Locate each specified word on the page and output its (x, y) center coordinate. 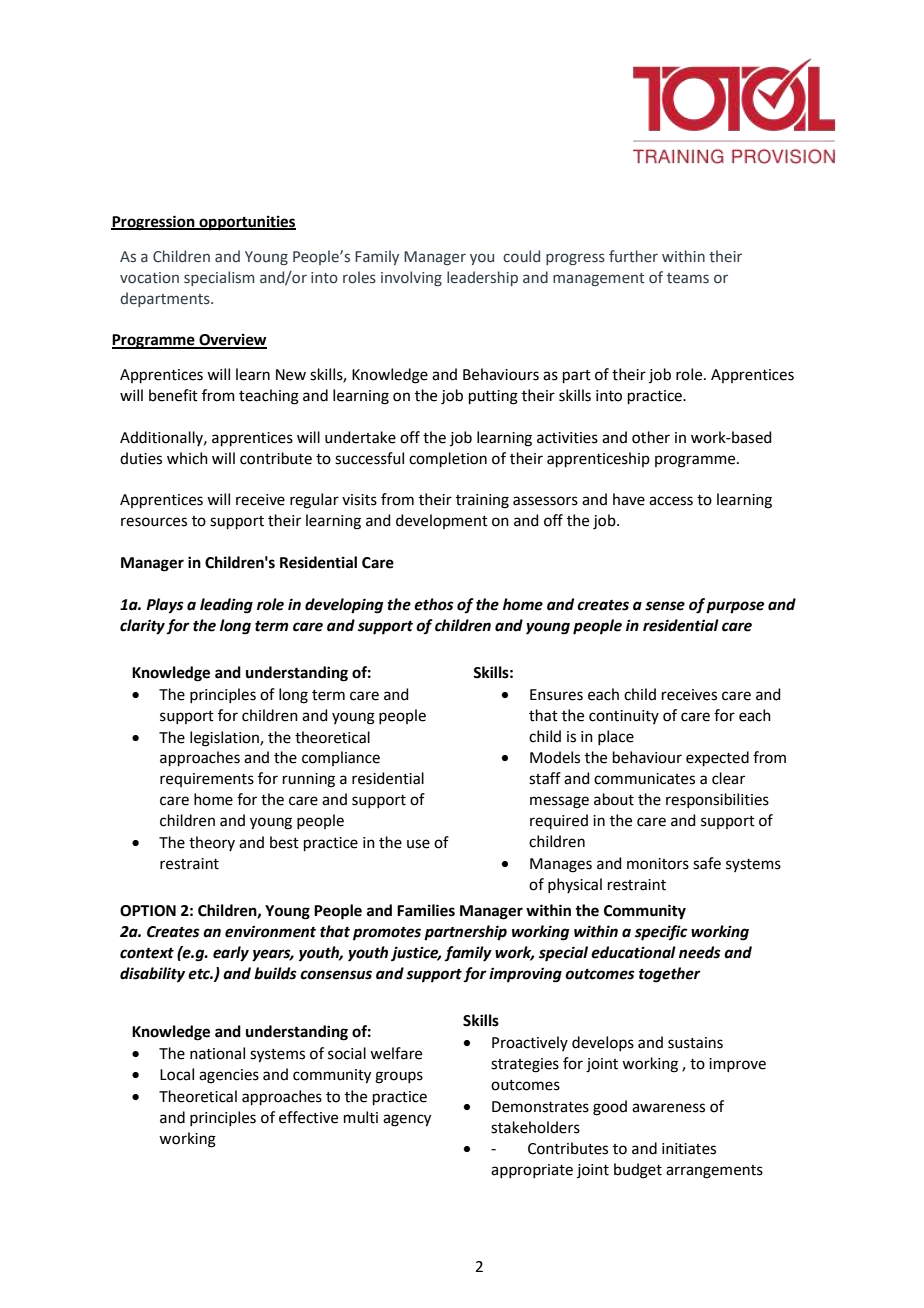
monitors (658, 864)
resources (154, 522)
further (633, 256)
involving (411, 278)
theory (212, 843)
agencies (229, 1076)
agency (407, 1120)
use (418, 844)
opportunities (246, 223)
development (442, 521)
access (671, 501)
